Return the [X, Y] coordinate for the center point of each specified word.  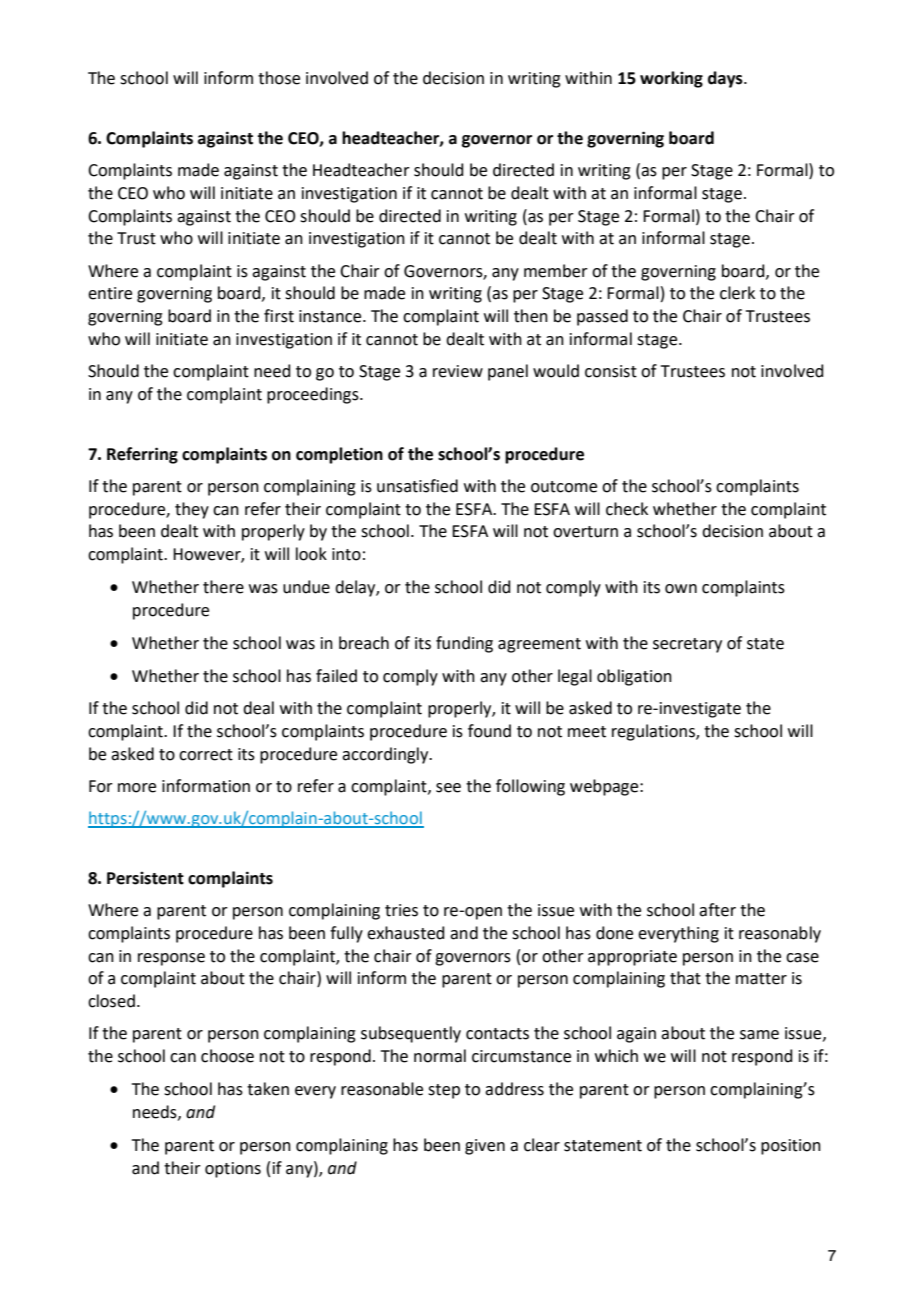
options [233, 1170]
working [671, 79]
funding [464, 644]
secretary [687, 645]
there [223, 587]
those [279, 78]
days [726, 79]
